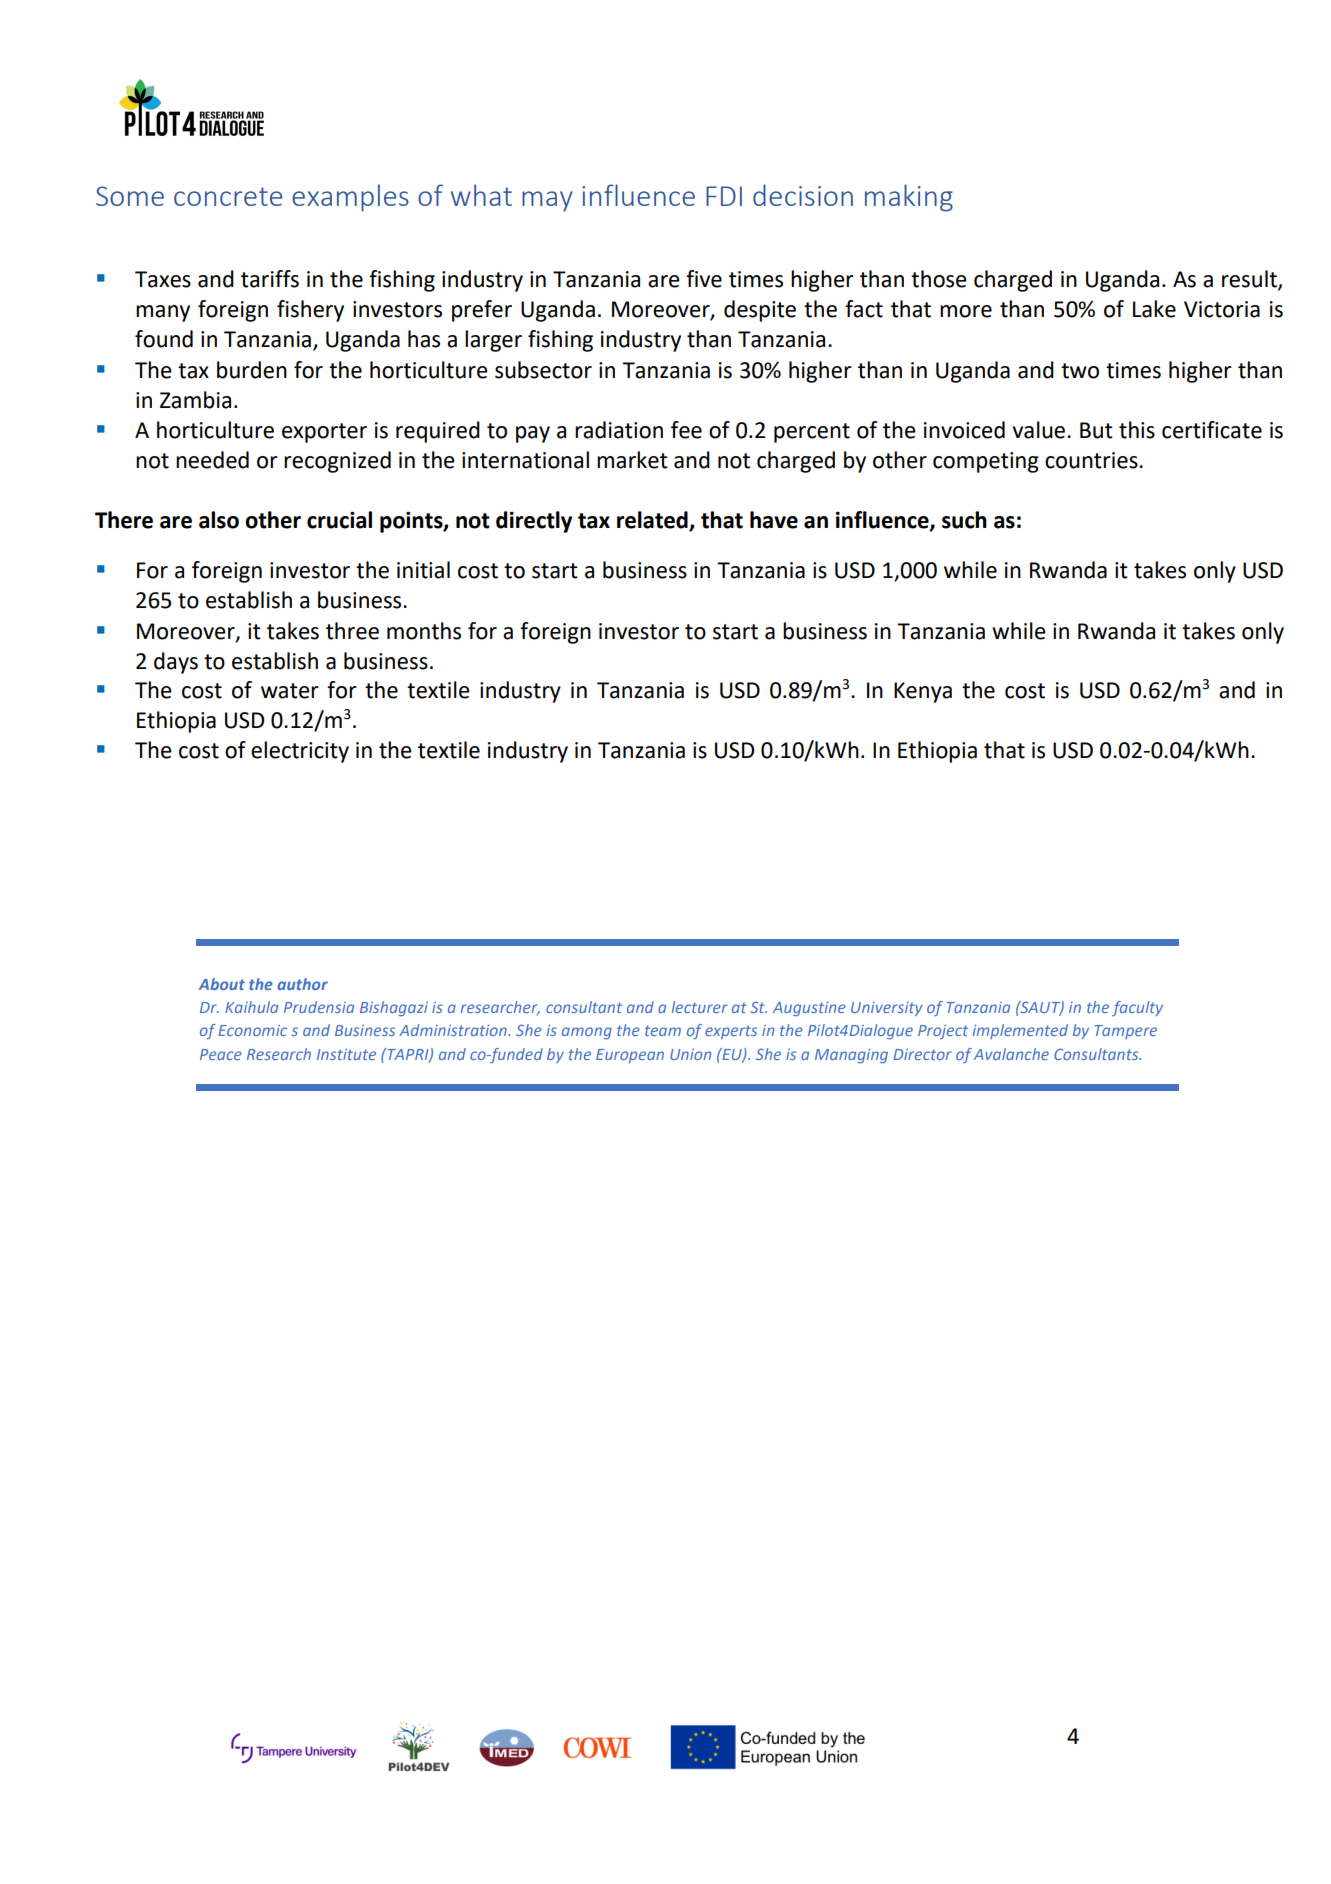  I want to click on also, so click(219, 520).
